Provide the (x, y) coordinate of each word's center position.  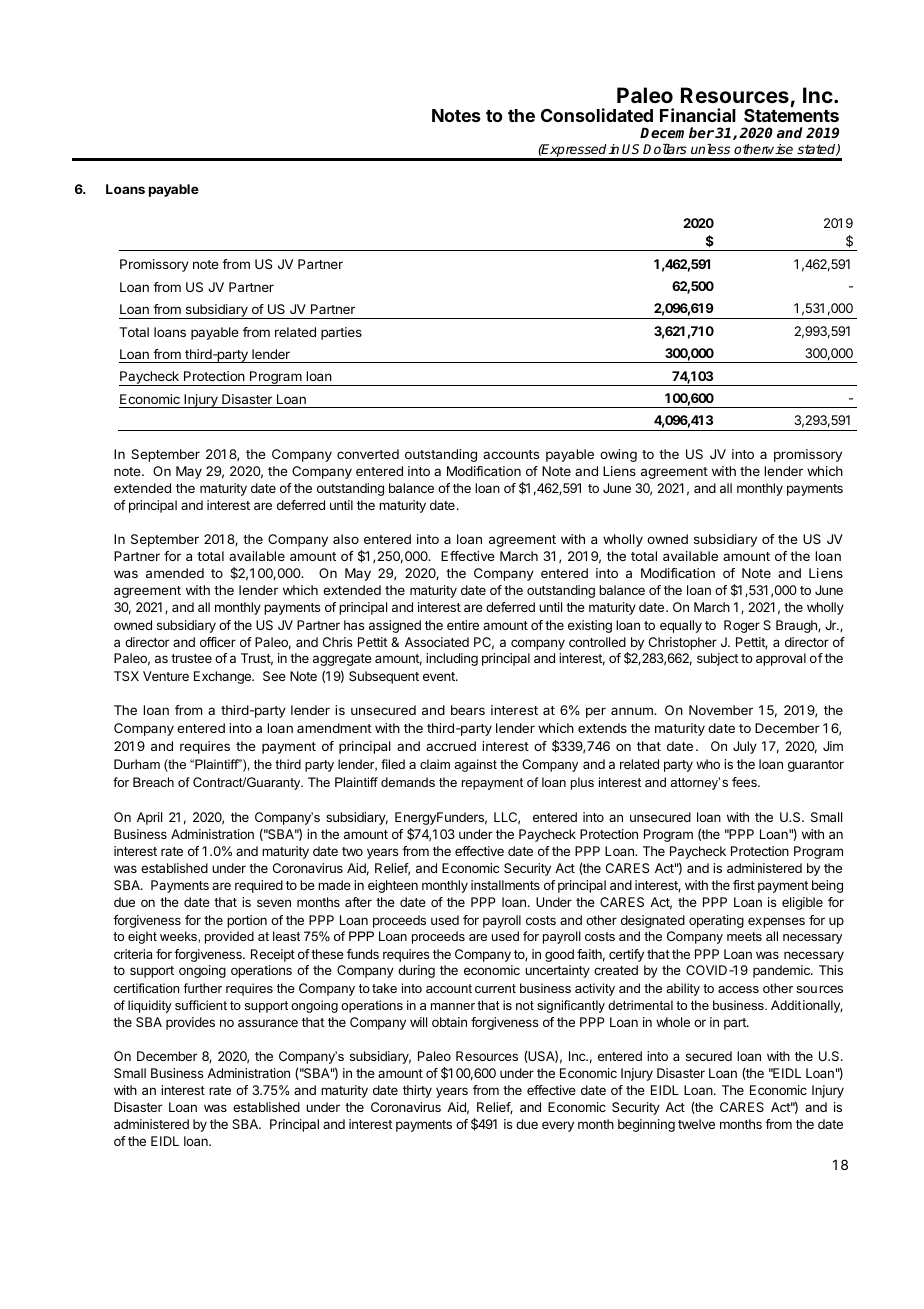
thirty (417, 1091)
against (475, 765)
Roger (742, 626)
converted (368, 454)
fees (745, 782)
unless (710, 149)
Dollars (665, 149)
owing (618, 455)
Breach (153, 782)
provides (190, 1023)
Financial (698, 115)
